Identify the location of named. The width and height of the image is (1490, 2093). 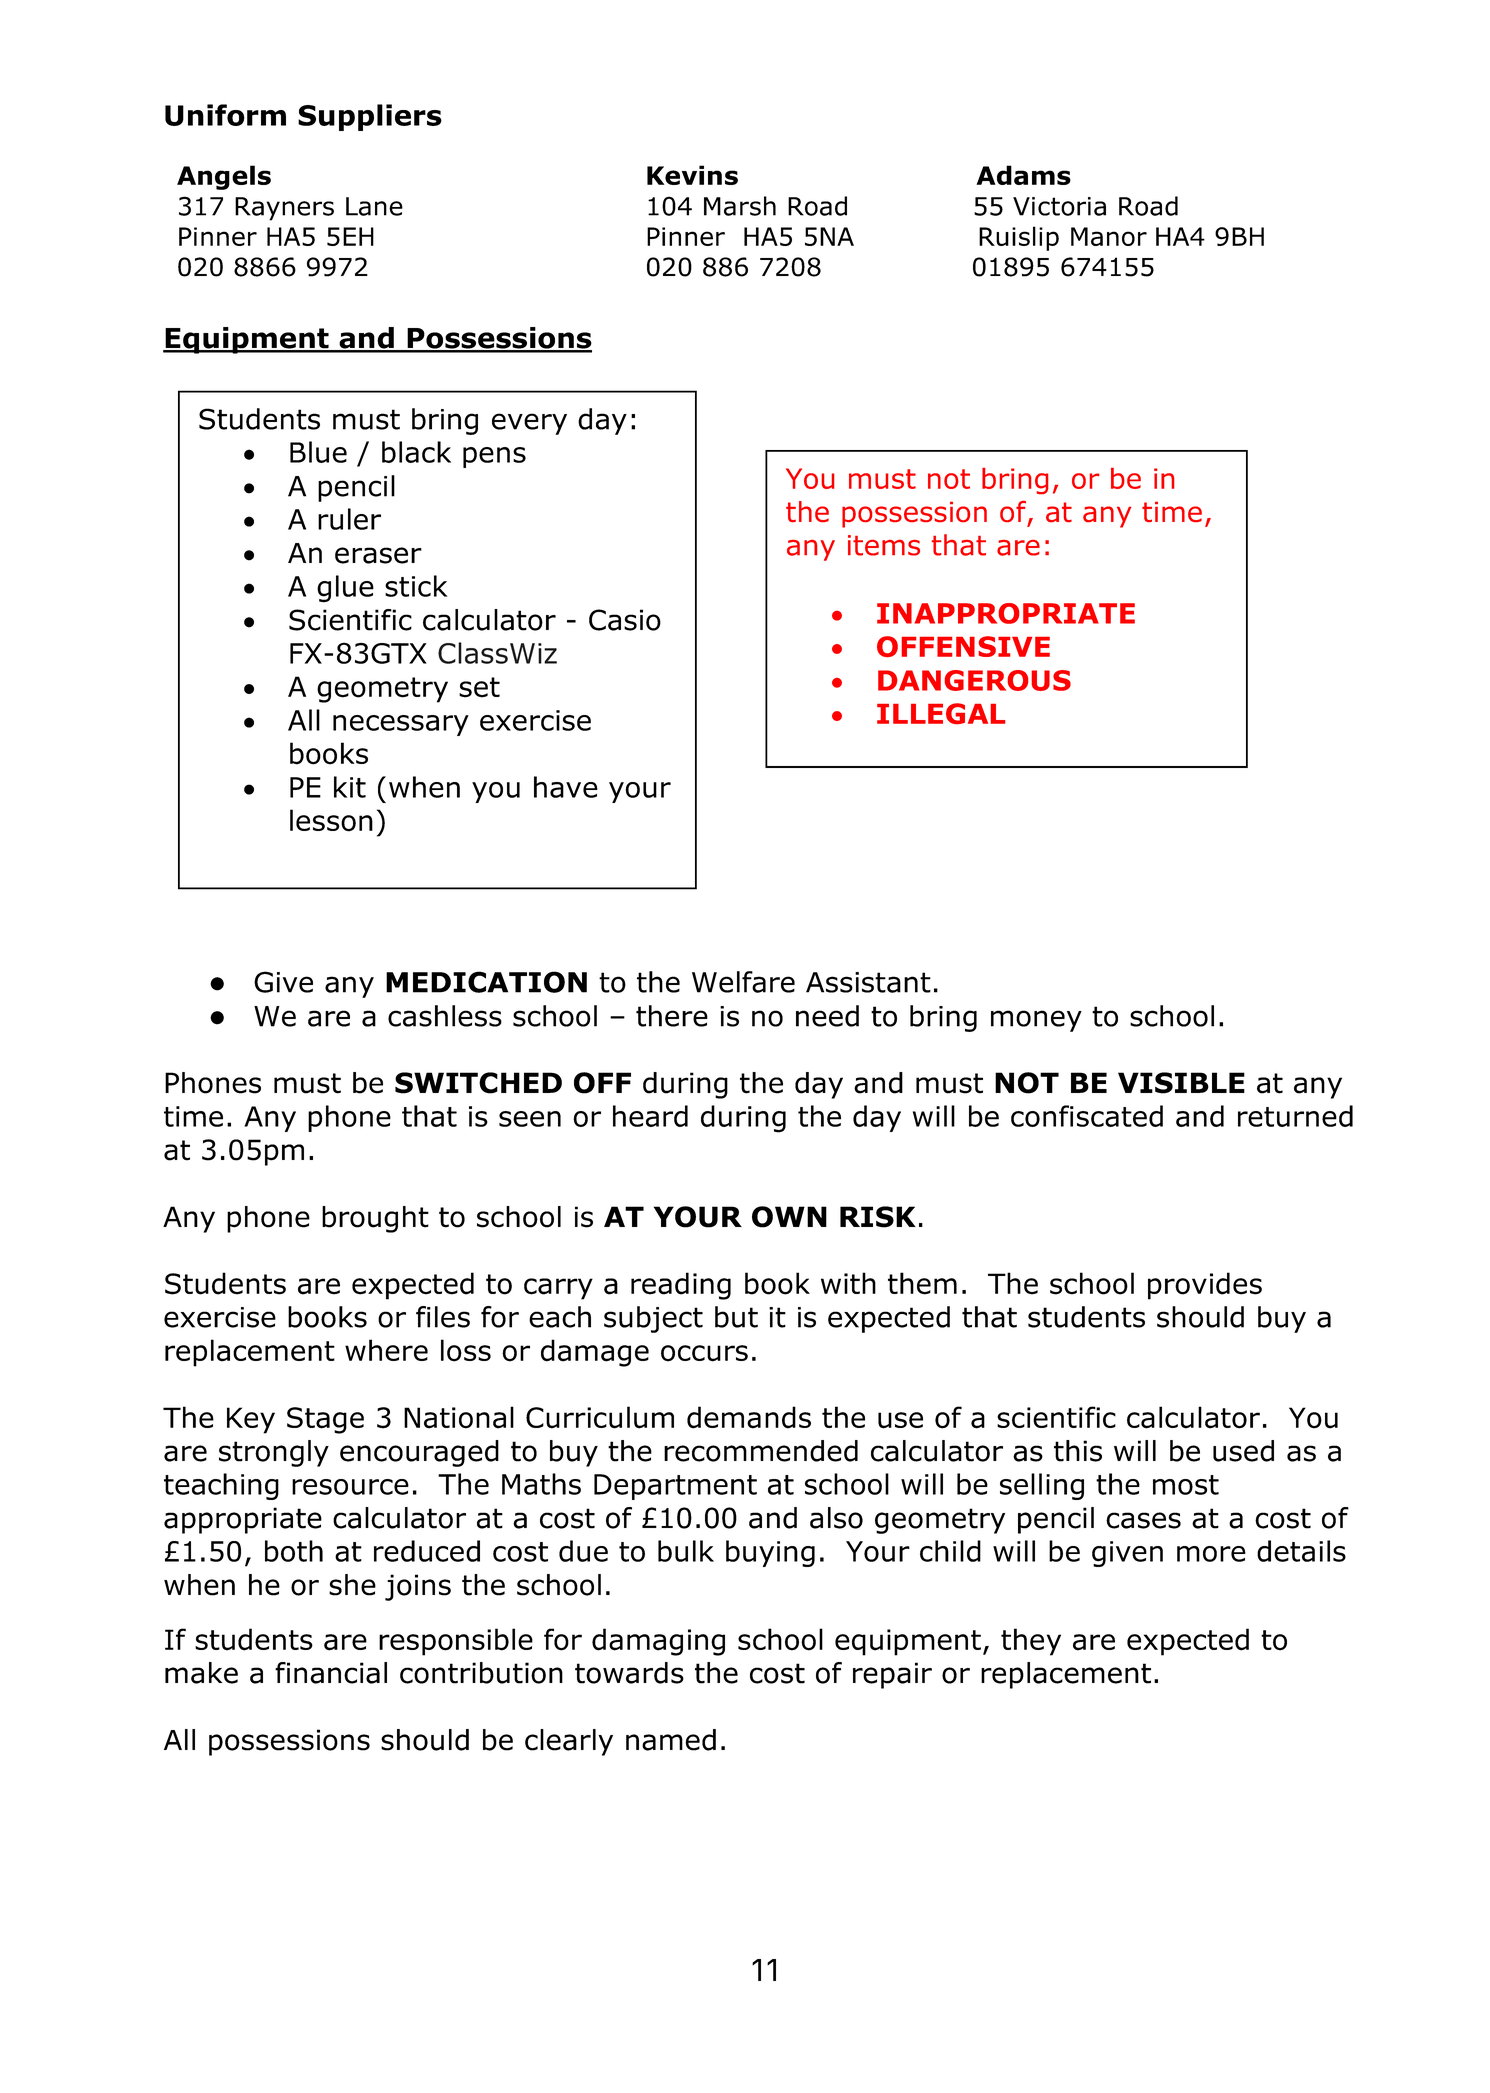
(671, 1740).
